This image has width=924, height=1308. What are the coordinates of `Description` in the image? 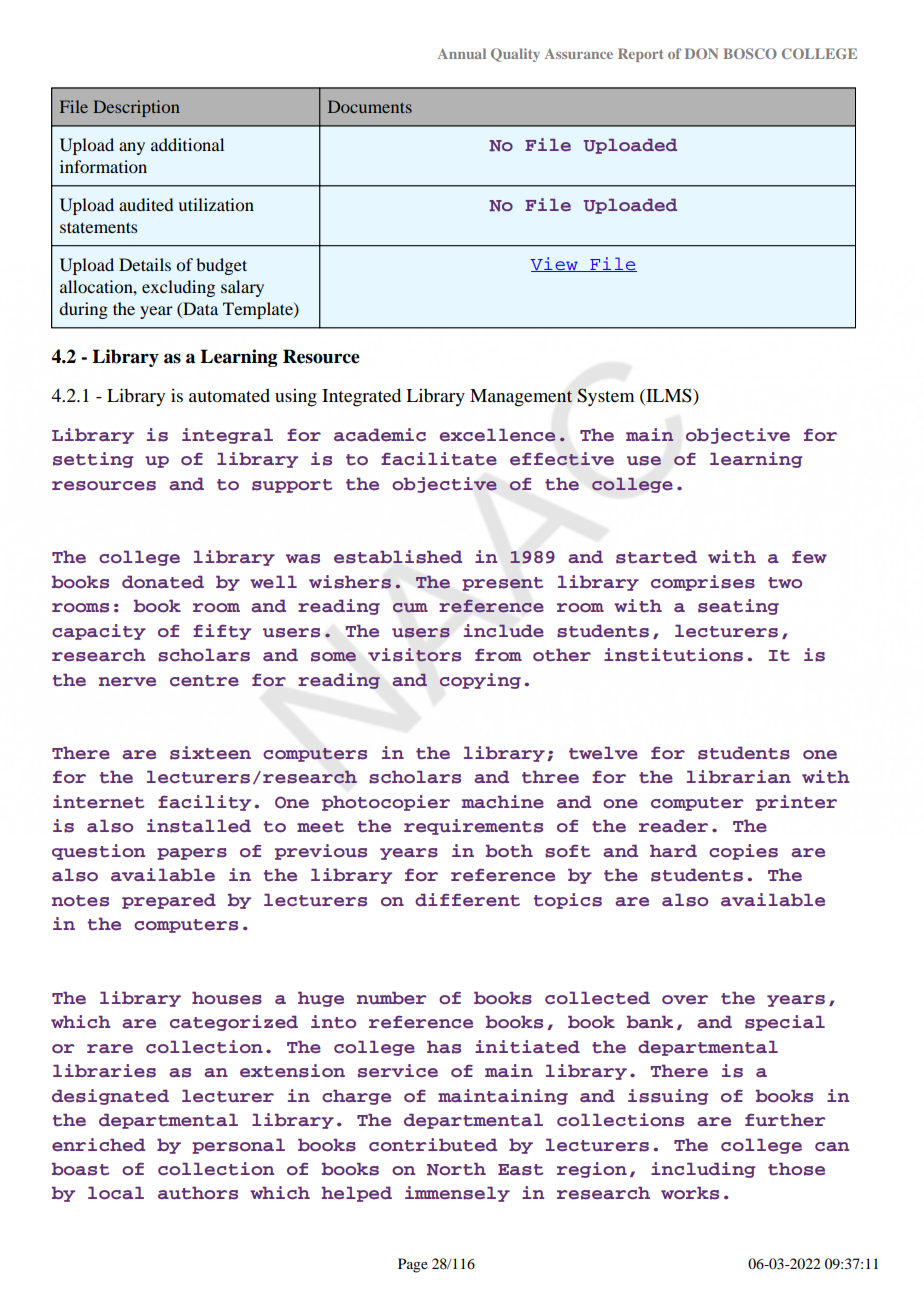 It's located at (136, 108).
